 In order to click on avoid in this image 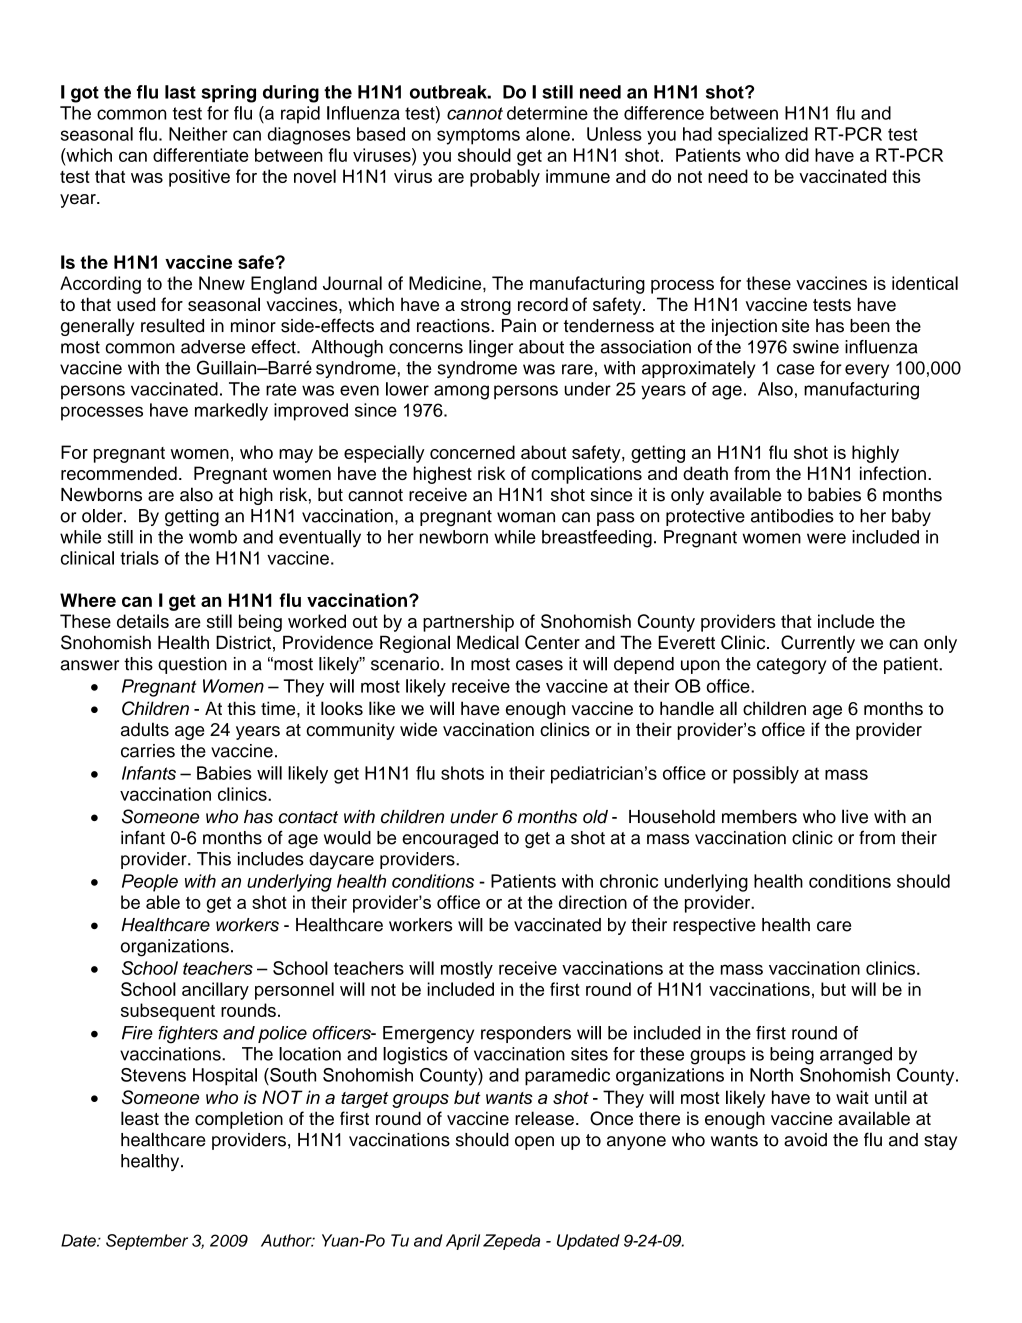, I will do `click(805, 1140)`.
